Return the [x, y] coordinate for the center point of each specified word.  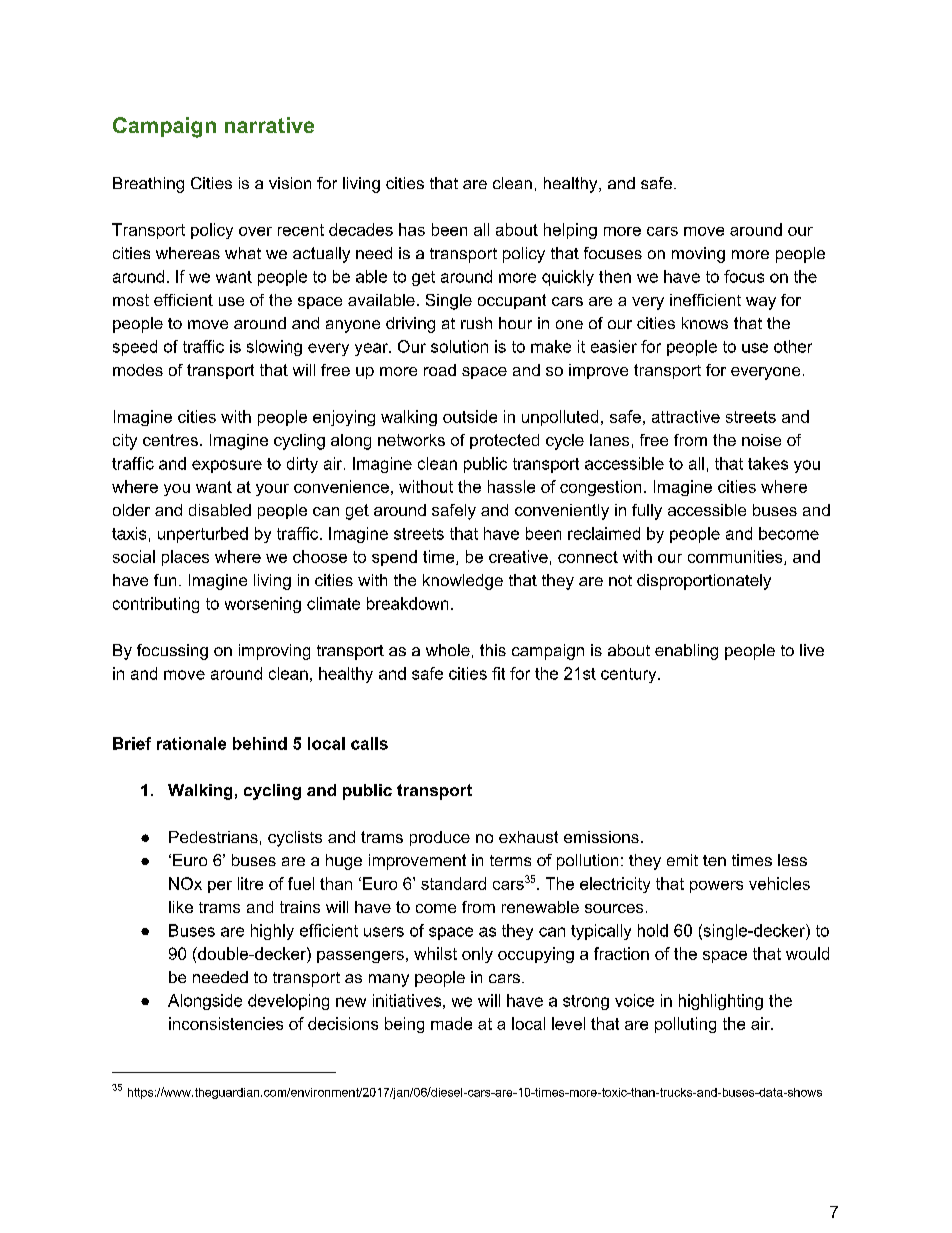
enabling [686, 652]
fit [498, 673]
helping [570, 231]
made [451, 1023]
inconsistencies [226, 1023]
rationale [191, 743]
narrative [269, 125]
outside [470, 416]
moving [698, 255]
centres [170, 440]
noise [761, 440]
